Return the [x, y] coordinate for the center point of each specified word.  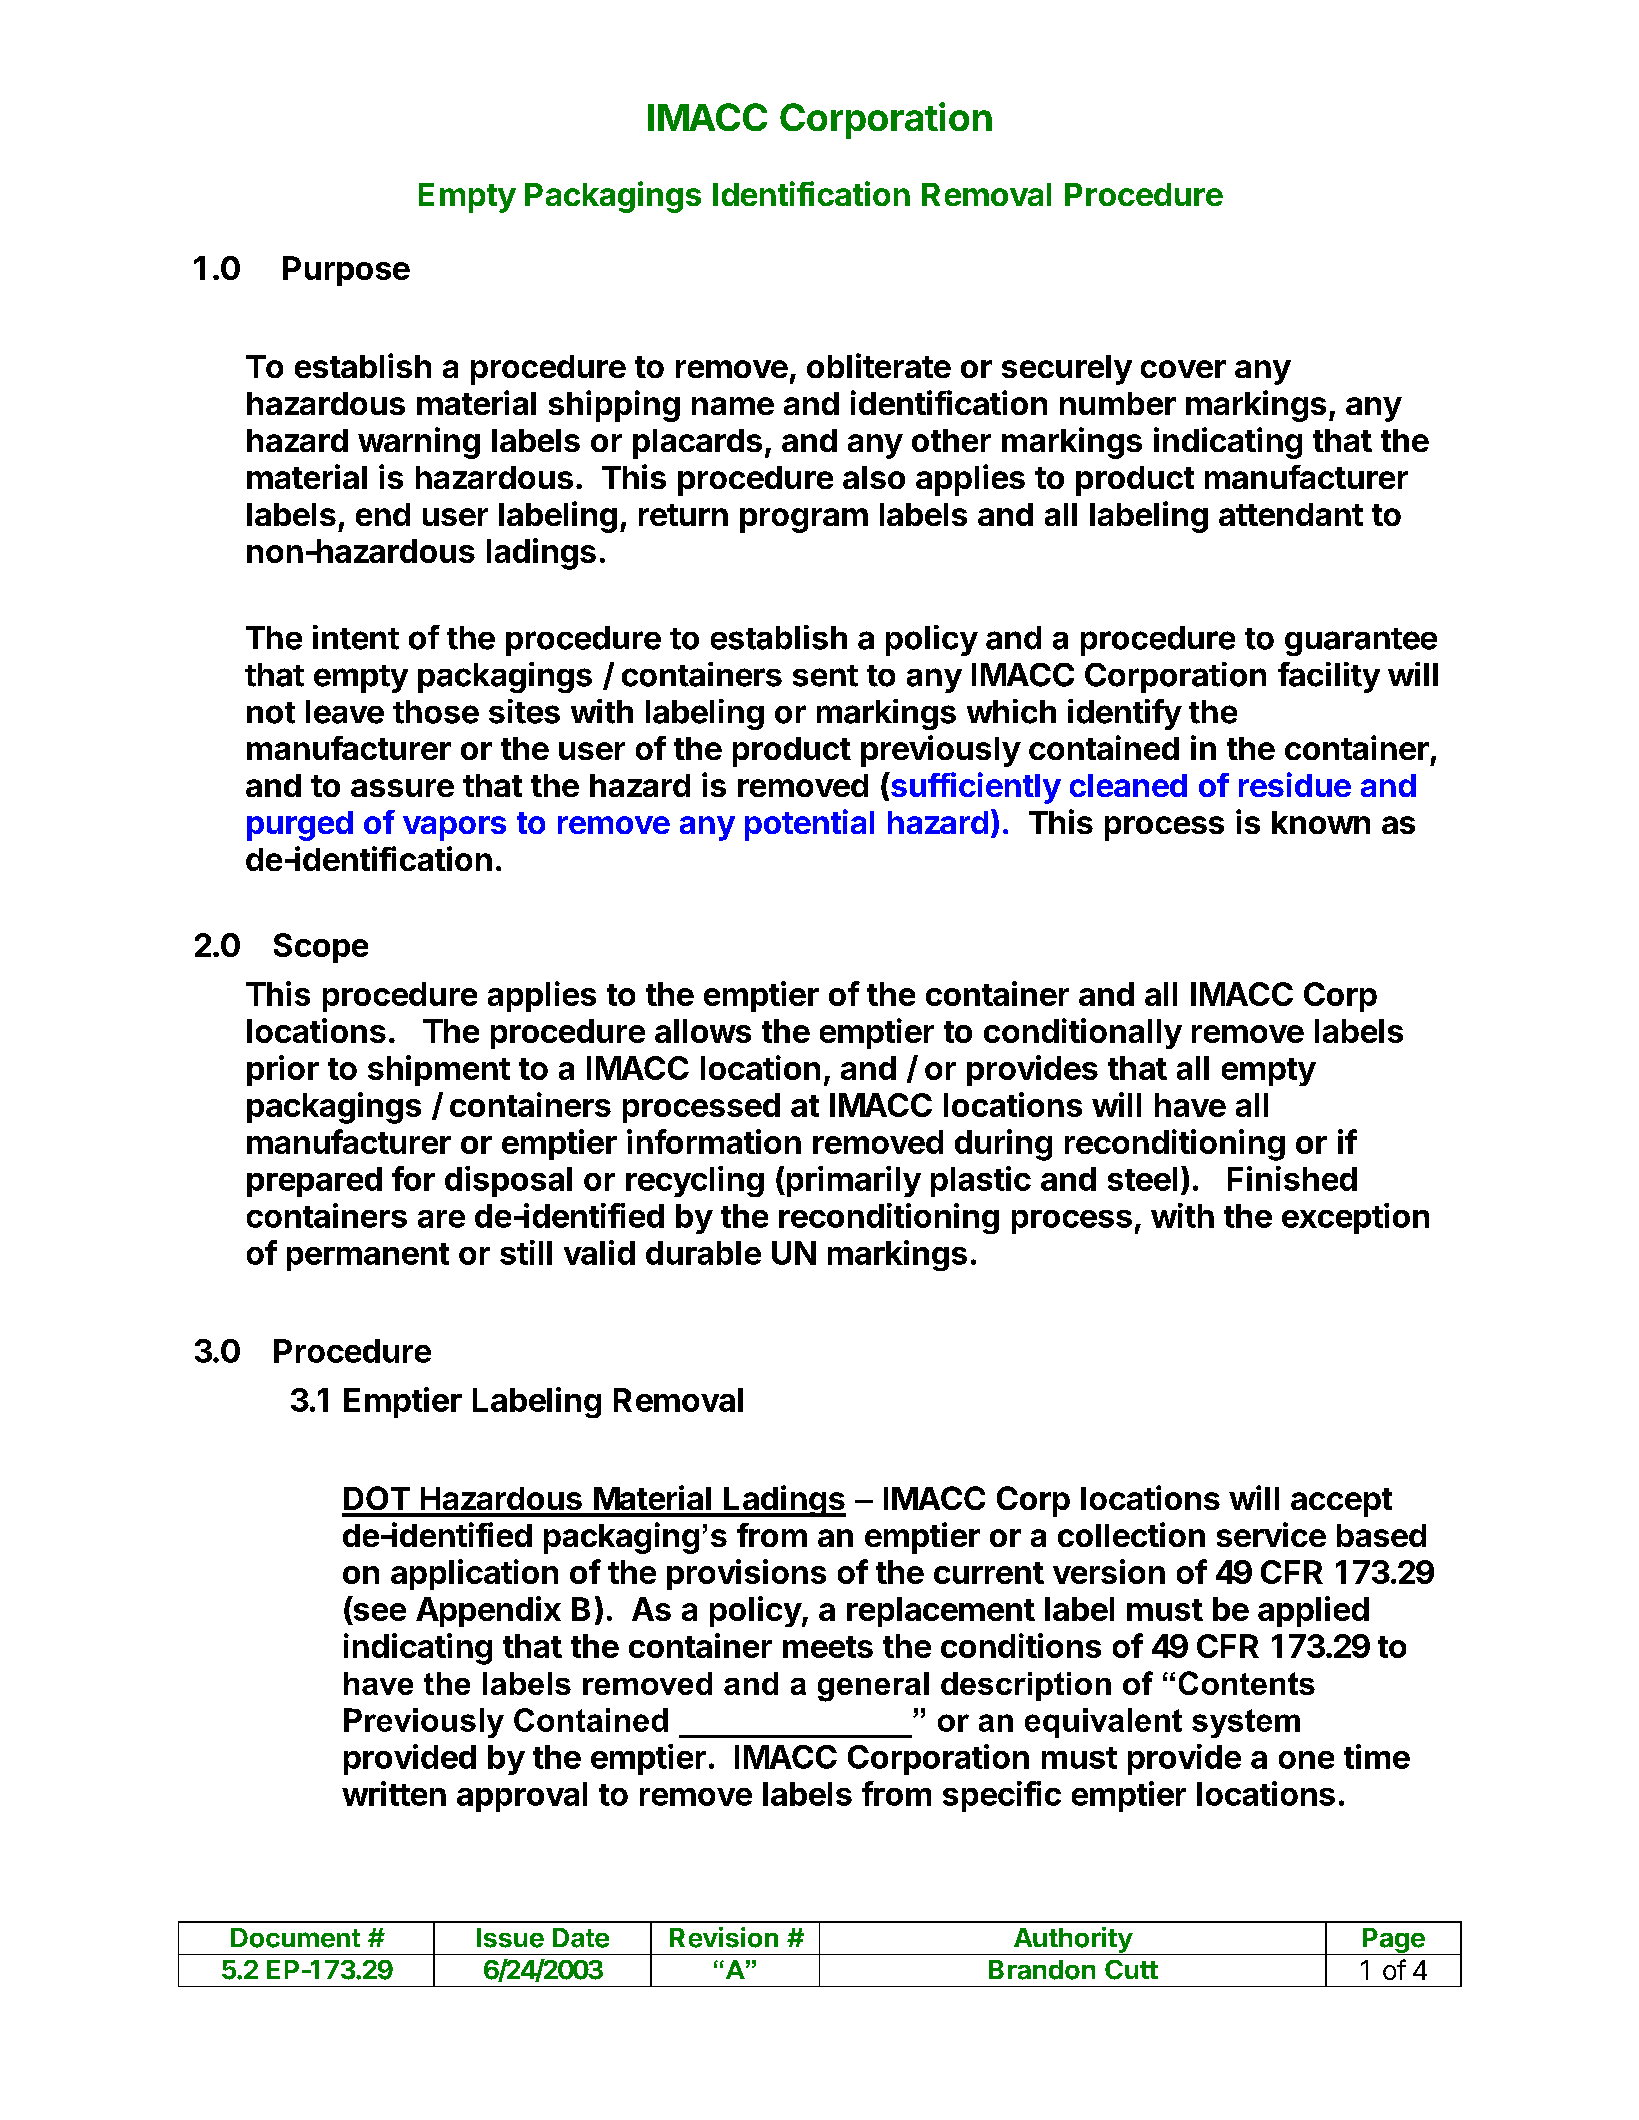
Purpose [346, 271]
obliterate [879, 365]
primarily [852, 1181]
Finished [1292, 1178]
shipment [439, 1070]
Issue [510, 1938]
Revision [724, 1937]
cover [1183, 369]
